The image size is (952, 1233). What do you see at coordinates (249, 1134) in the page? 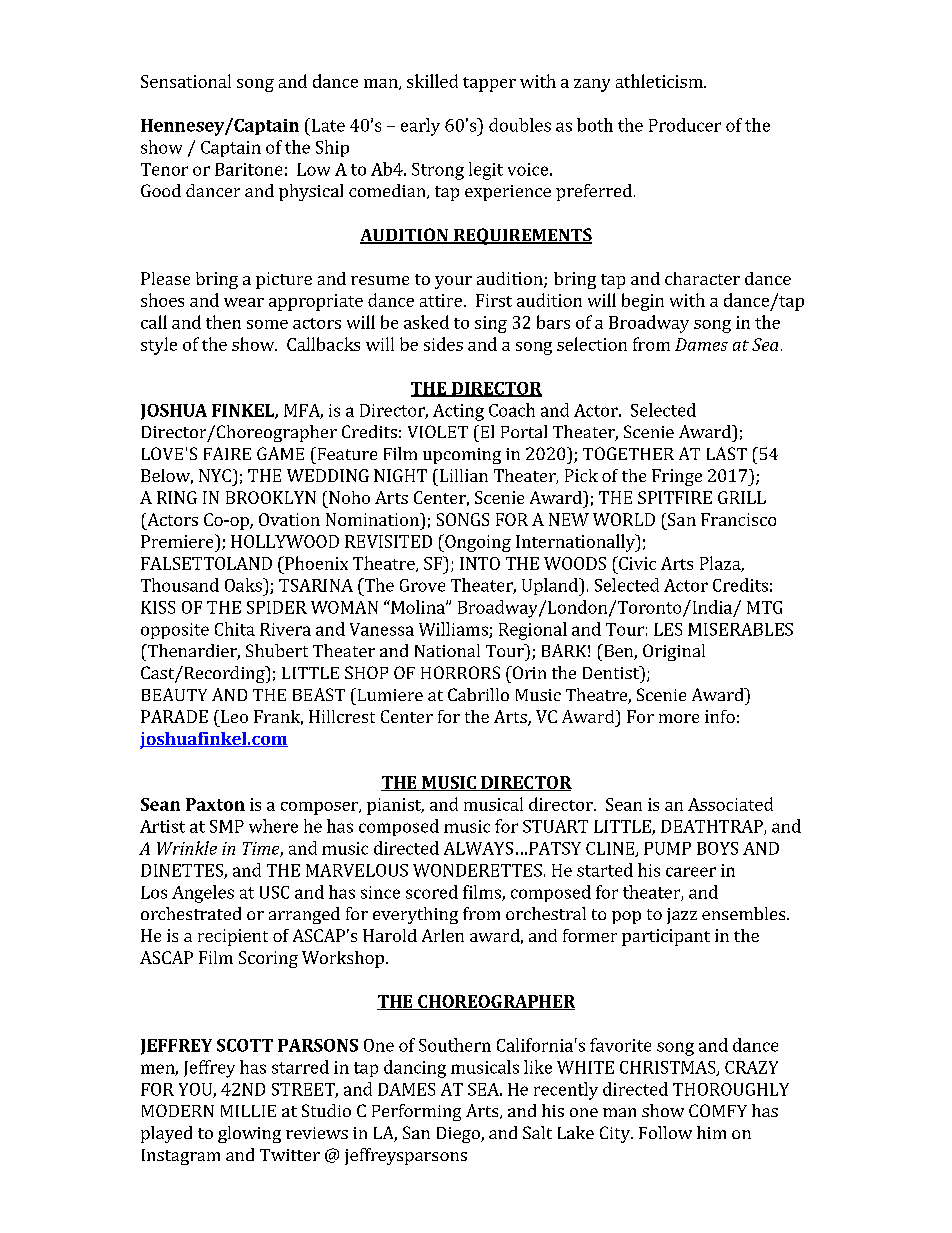
I see `glowing` at bounding box center [249, 1134].
